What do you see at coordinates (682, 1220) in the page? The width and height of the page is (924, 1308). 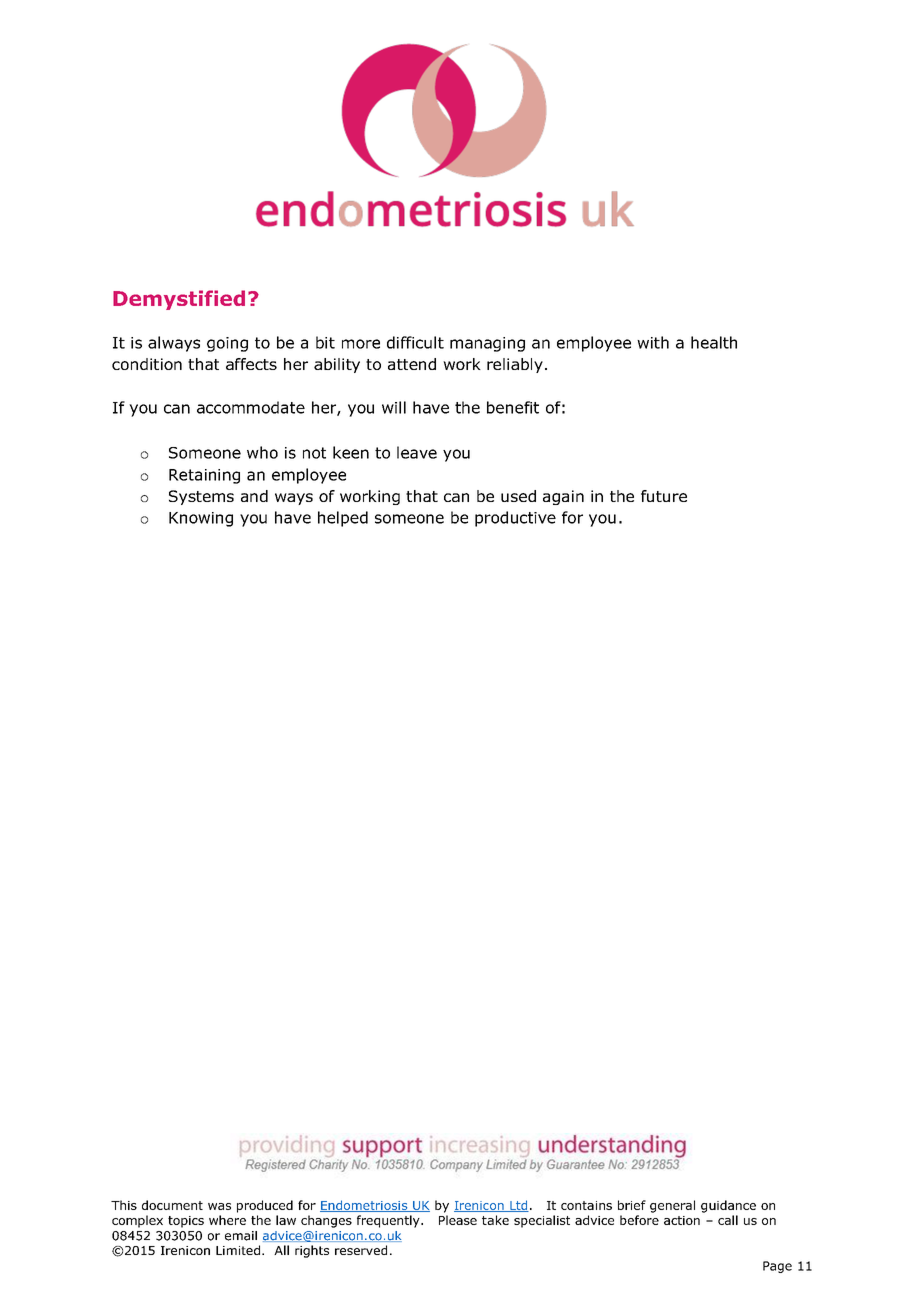 I see `action` at bounding box center [682, 1220].
